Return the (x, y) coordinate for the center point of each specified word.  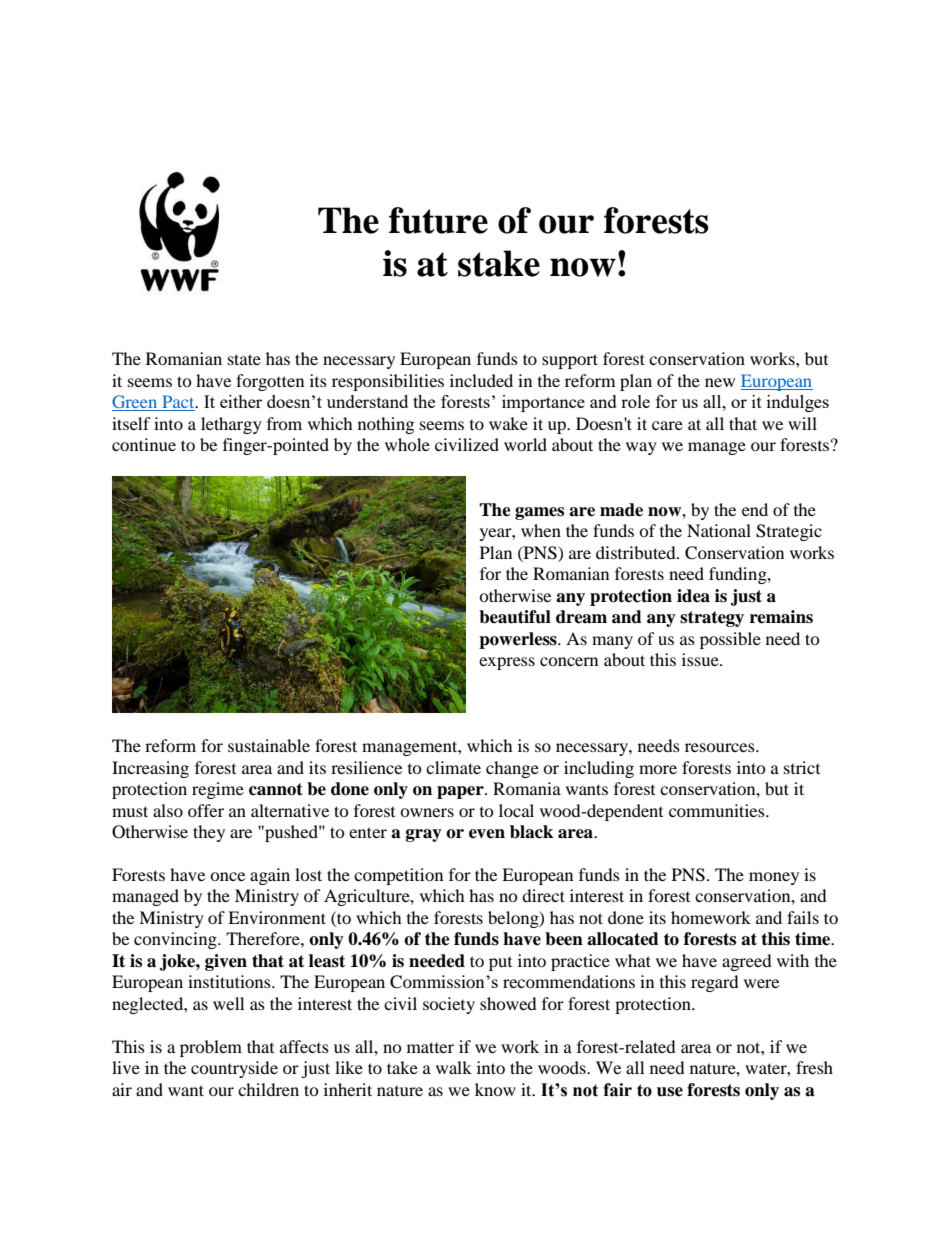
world (525, 444)
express (507, 663)
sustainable (269, 745)
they (209, 833)
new (720, 382)
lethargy (231, 425)
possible (730, 640)
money (774, 878)
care (667, 425)
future (438, 220)
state (244, 359)
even (487, 834)
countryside (234, 1069)
